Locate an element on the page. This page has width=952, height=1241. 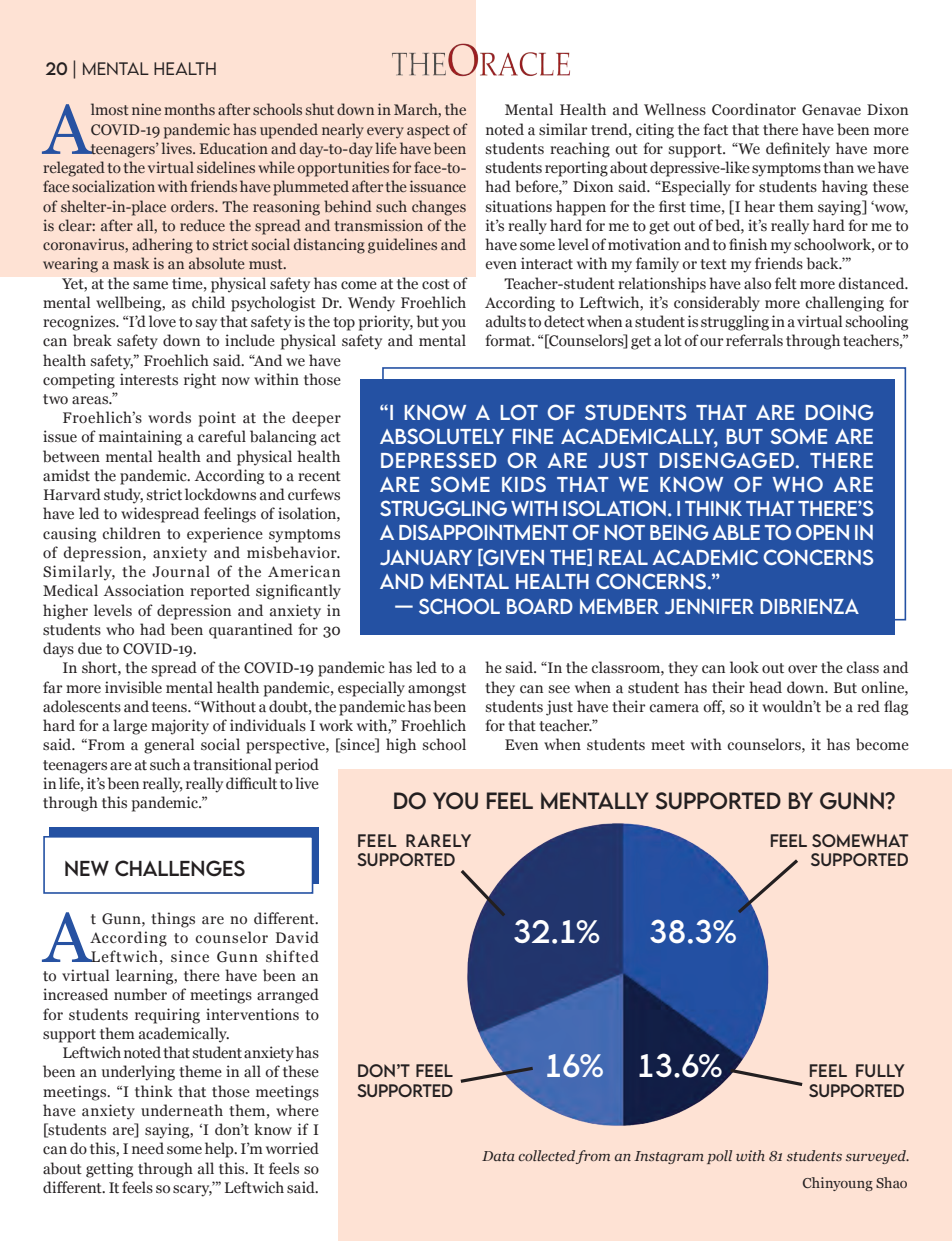
learning is located at coordinates (146, 977).
